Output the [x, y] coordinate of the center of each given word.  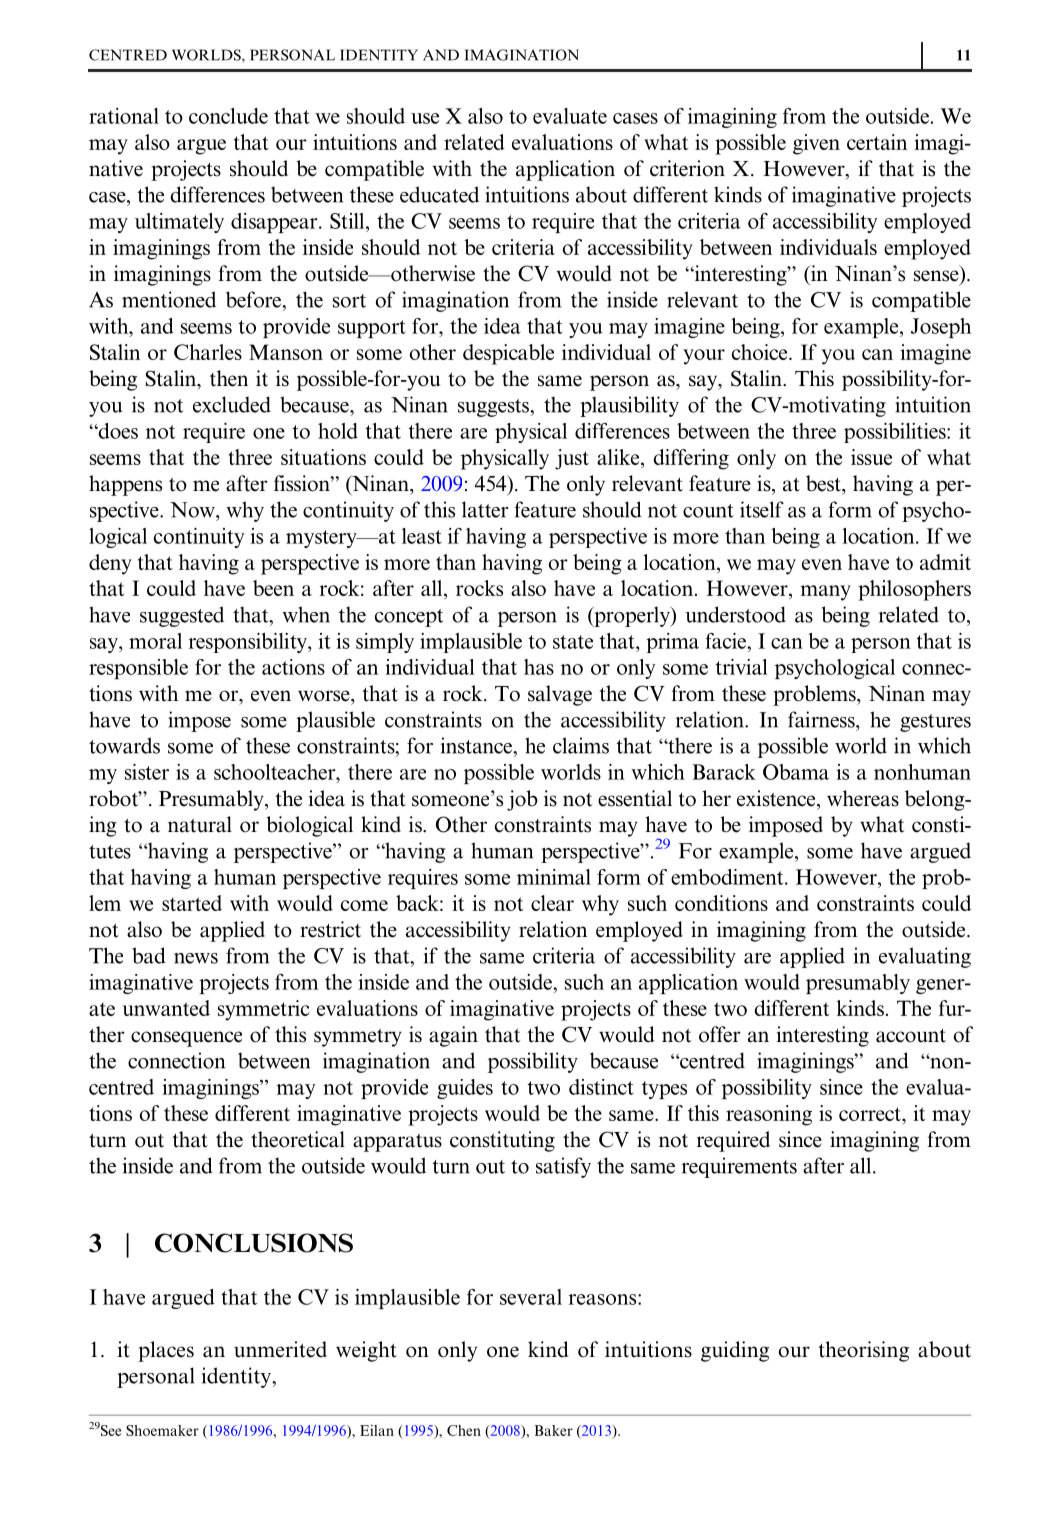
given [816, 144]
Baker [553, 1430]
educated [439, 194]
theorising [864, 1351]
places [166, 1351]
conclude [228, 116]
